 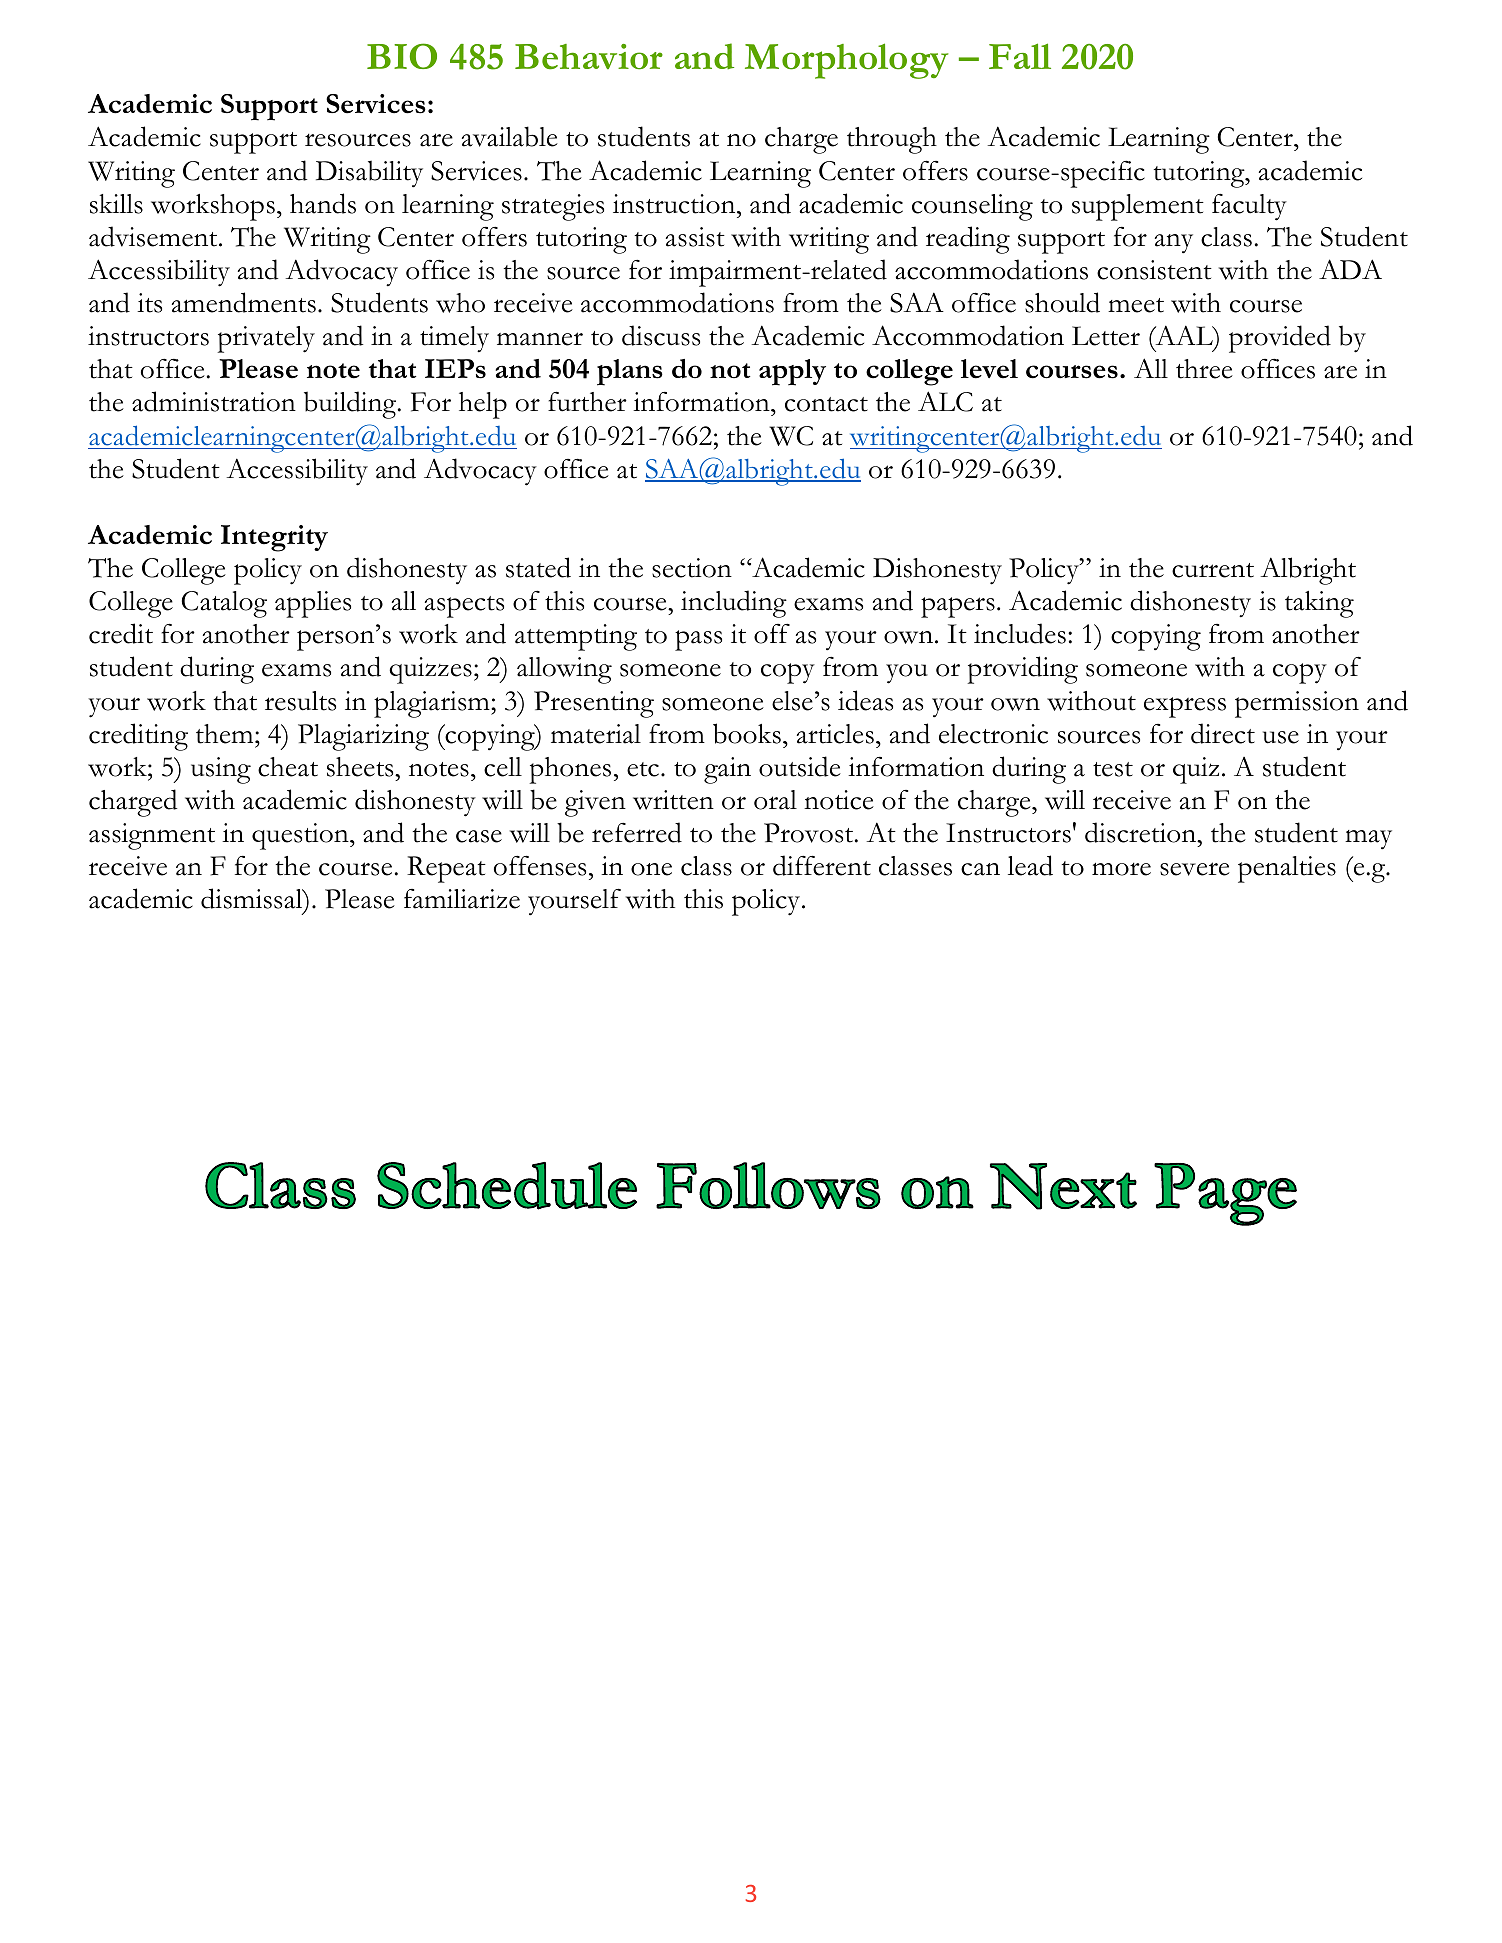 What do you see at coordinates (846, 61) in the document?
I see `Morphology` at bounding box center [846, 61].
